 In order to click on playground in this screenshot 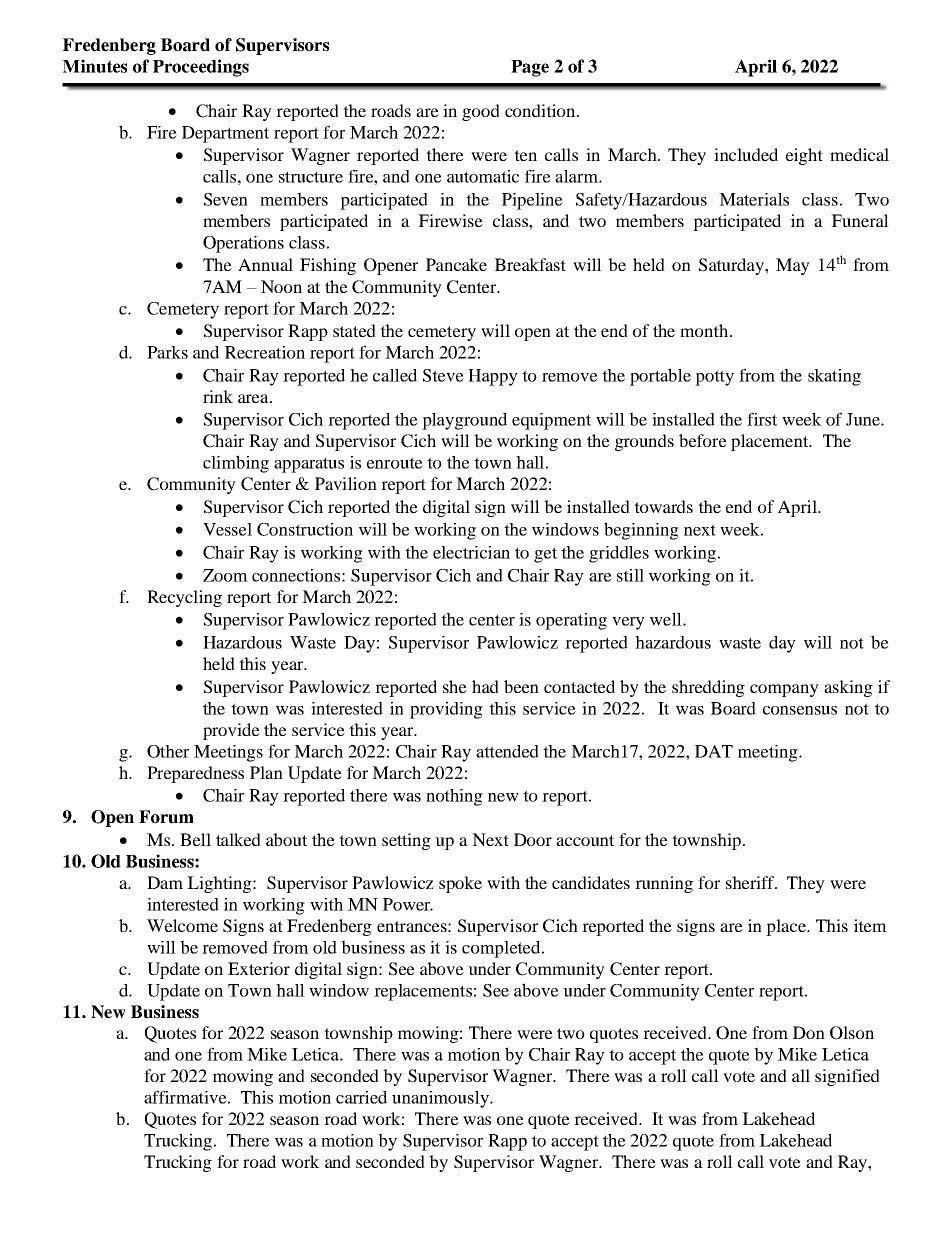, I will do `click(464, 421)`.
